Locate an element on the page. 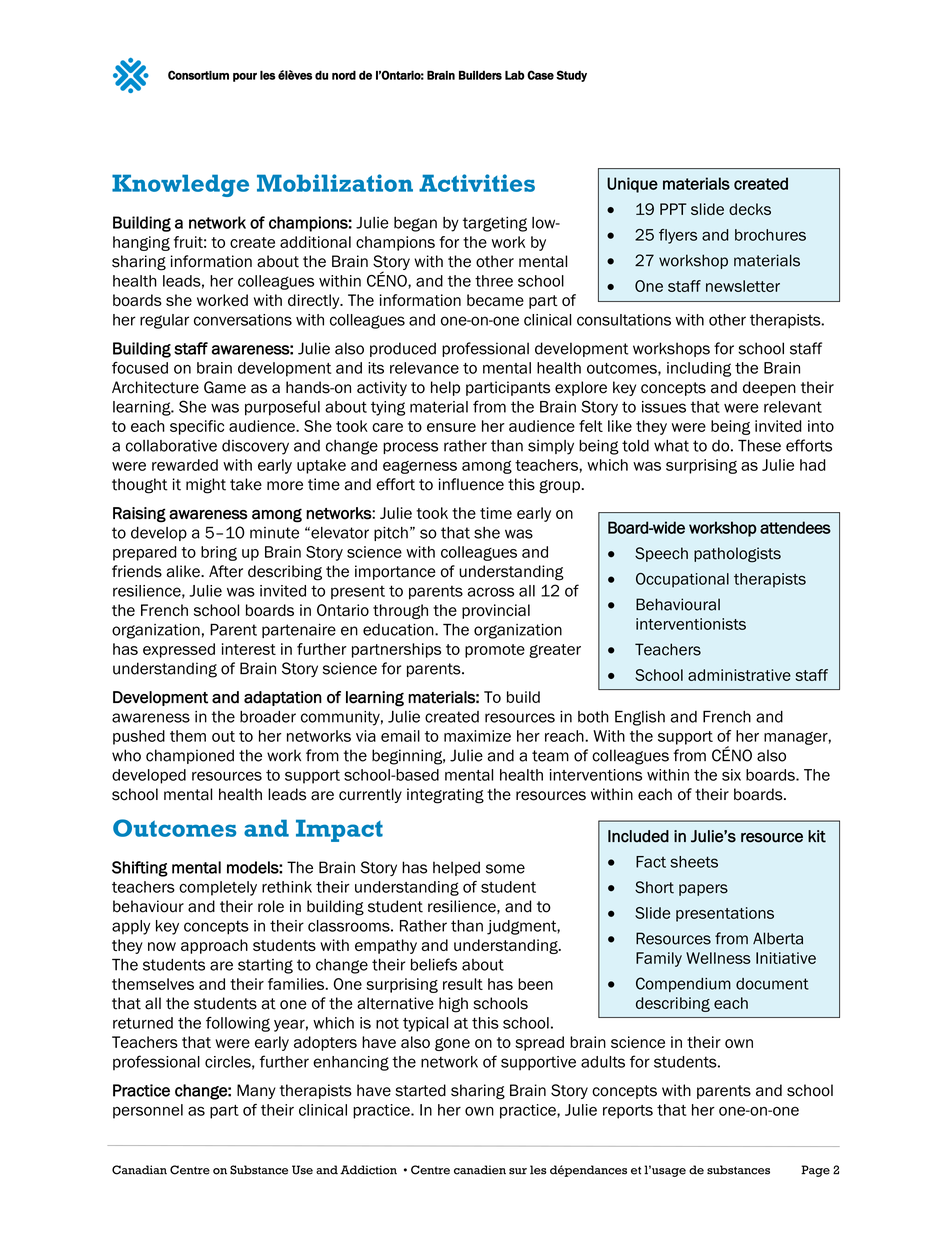 The width and height of the page is (952, 1233). ensure is located at coordinates (451, 427).
